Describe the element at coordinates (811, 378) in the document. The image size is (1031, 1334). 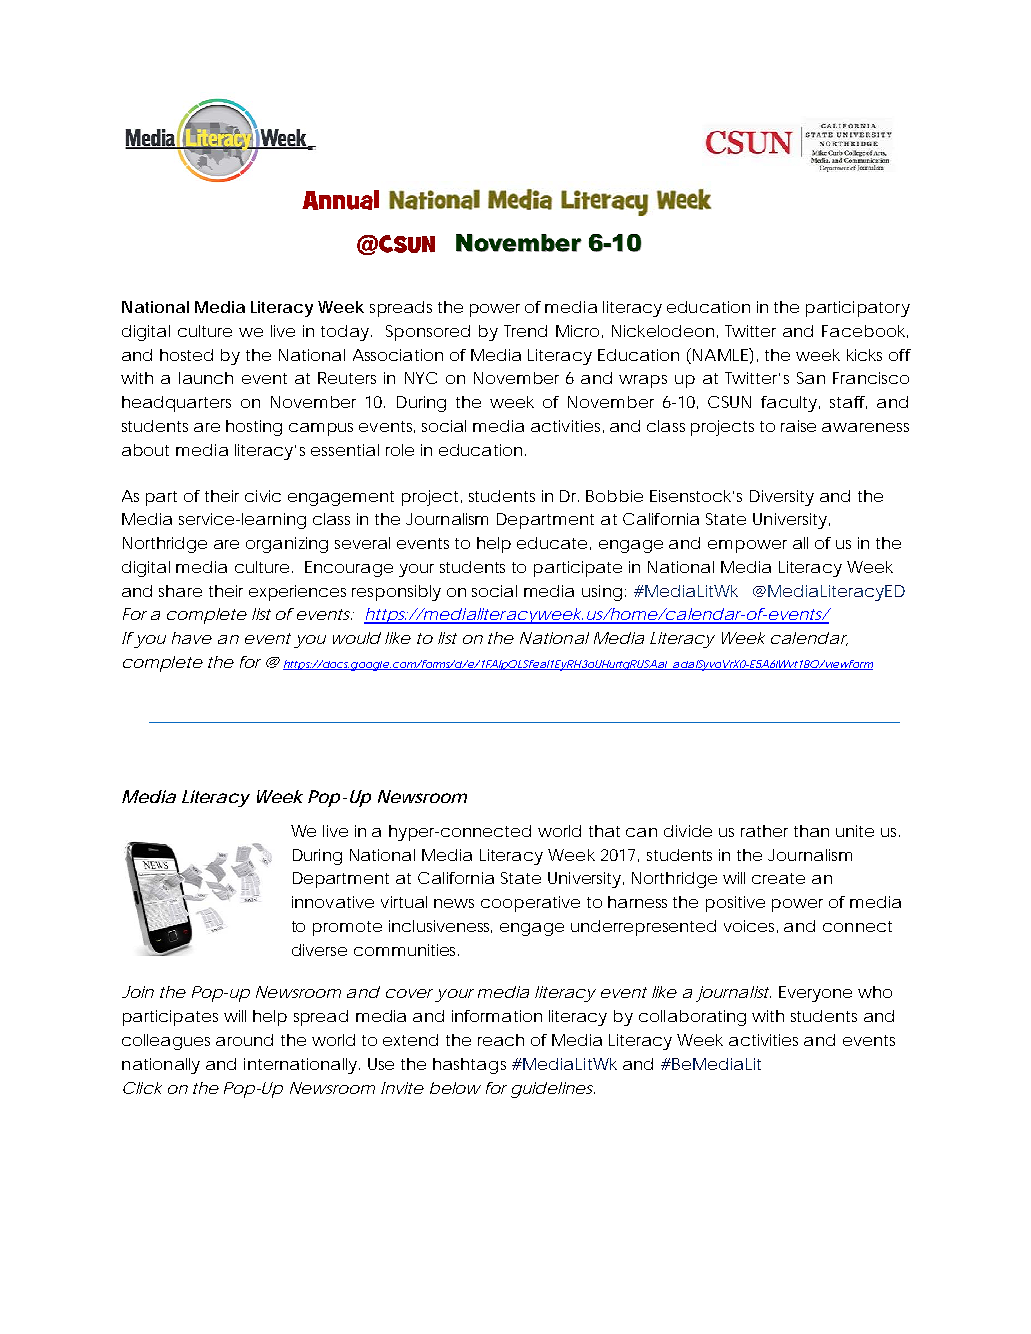
I see `San` at that location.
